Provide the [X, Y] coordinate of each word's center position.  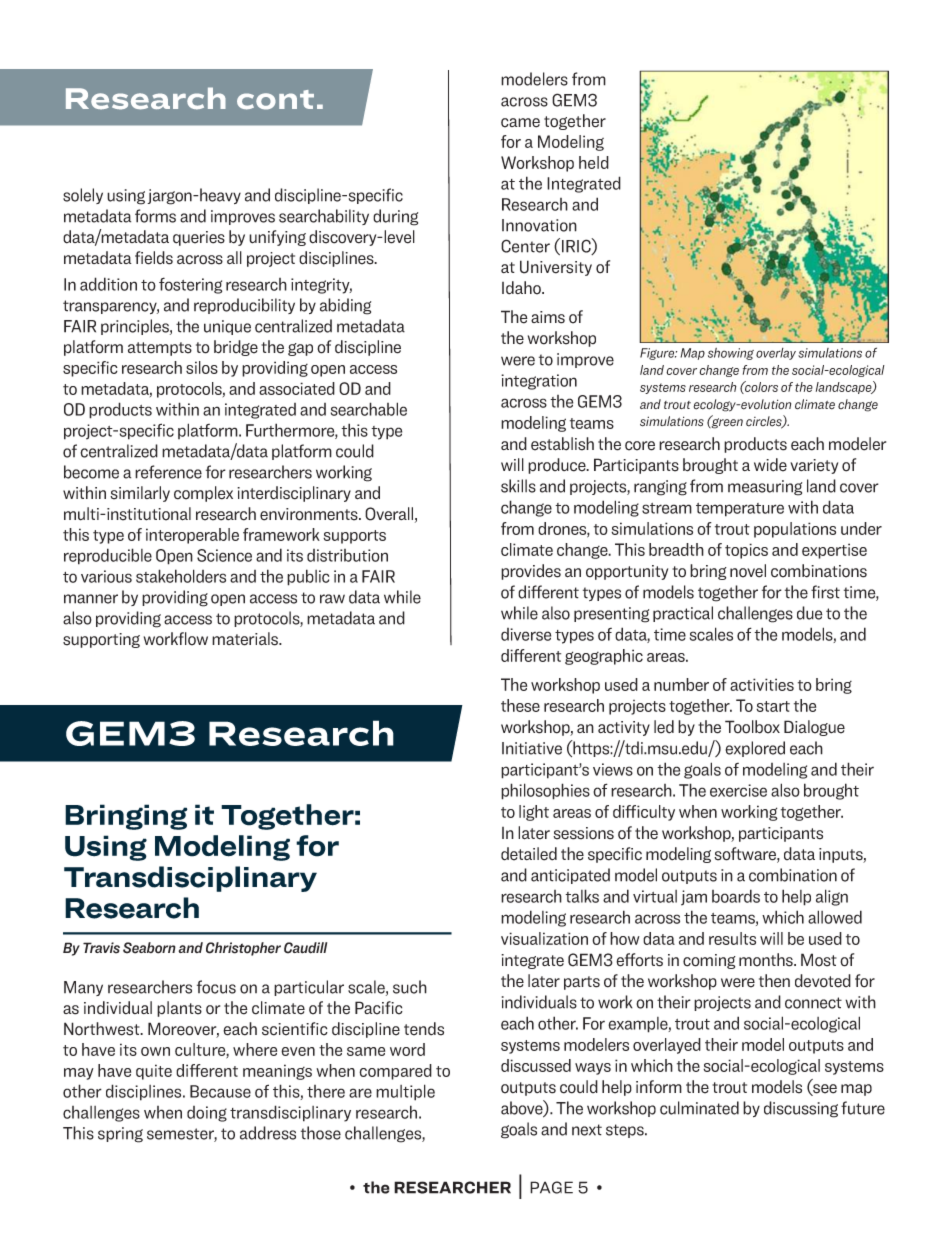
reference [168, 472]
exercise [738, 790]
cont [275, 100]
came [520, 123]
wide [770, 465]
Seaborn [149, 948]
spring [120, 1135]
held [594, 162]
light [534, 813]
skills [518, 486]
